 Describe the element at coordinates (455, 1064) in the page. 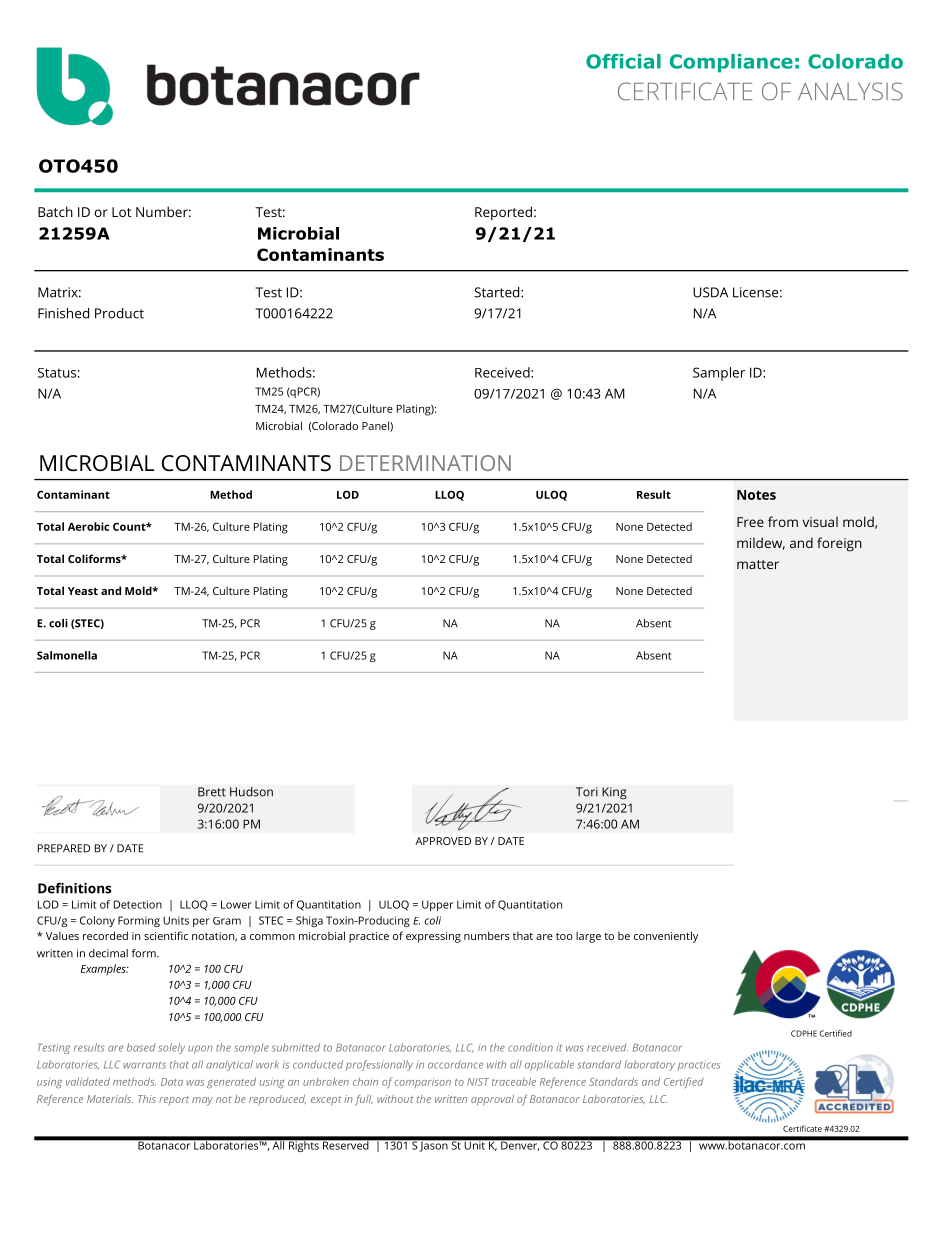

I see `accordance` at that location.
